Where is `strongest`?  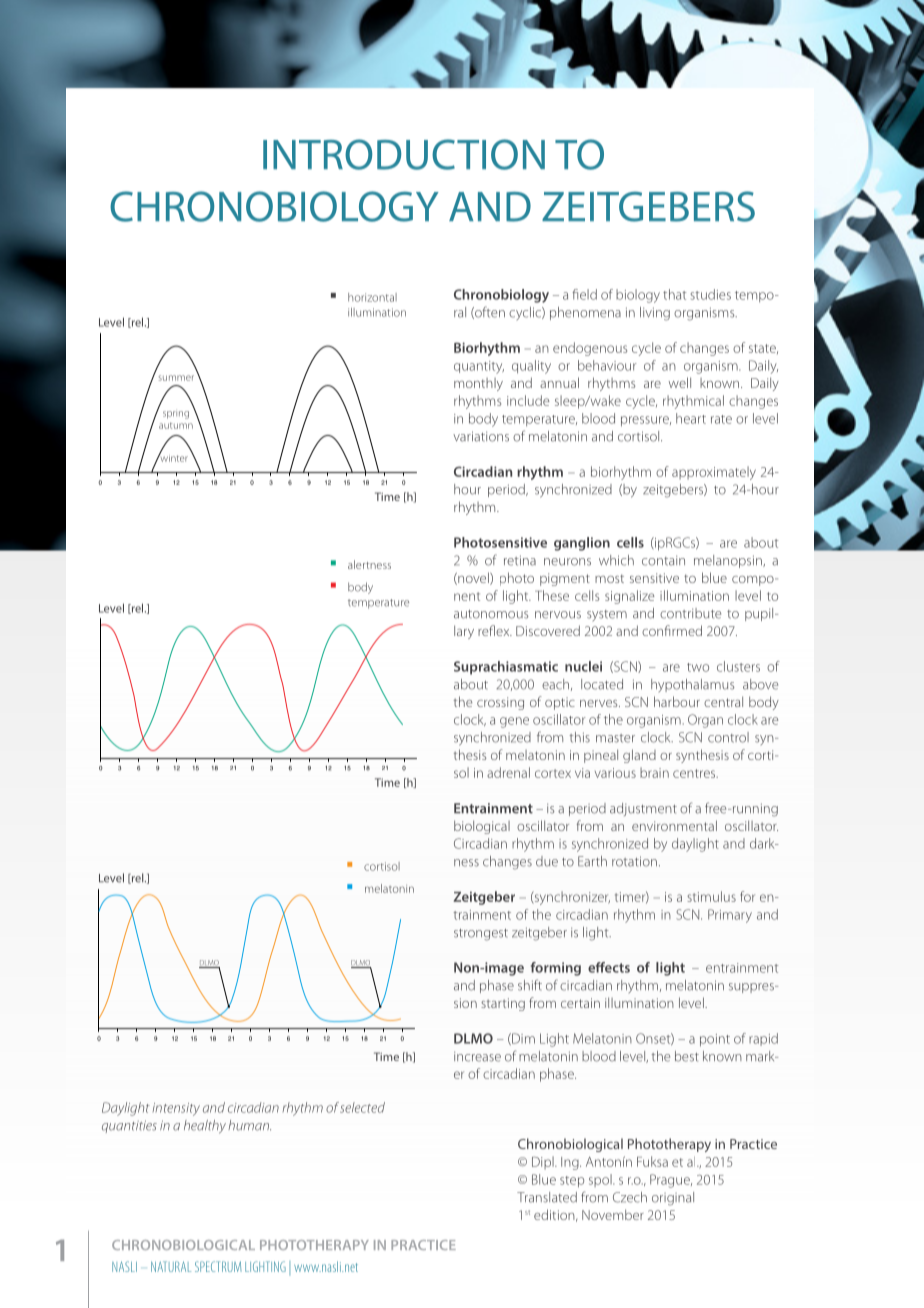
strongest is located at coordinates (481, 935).
